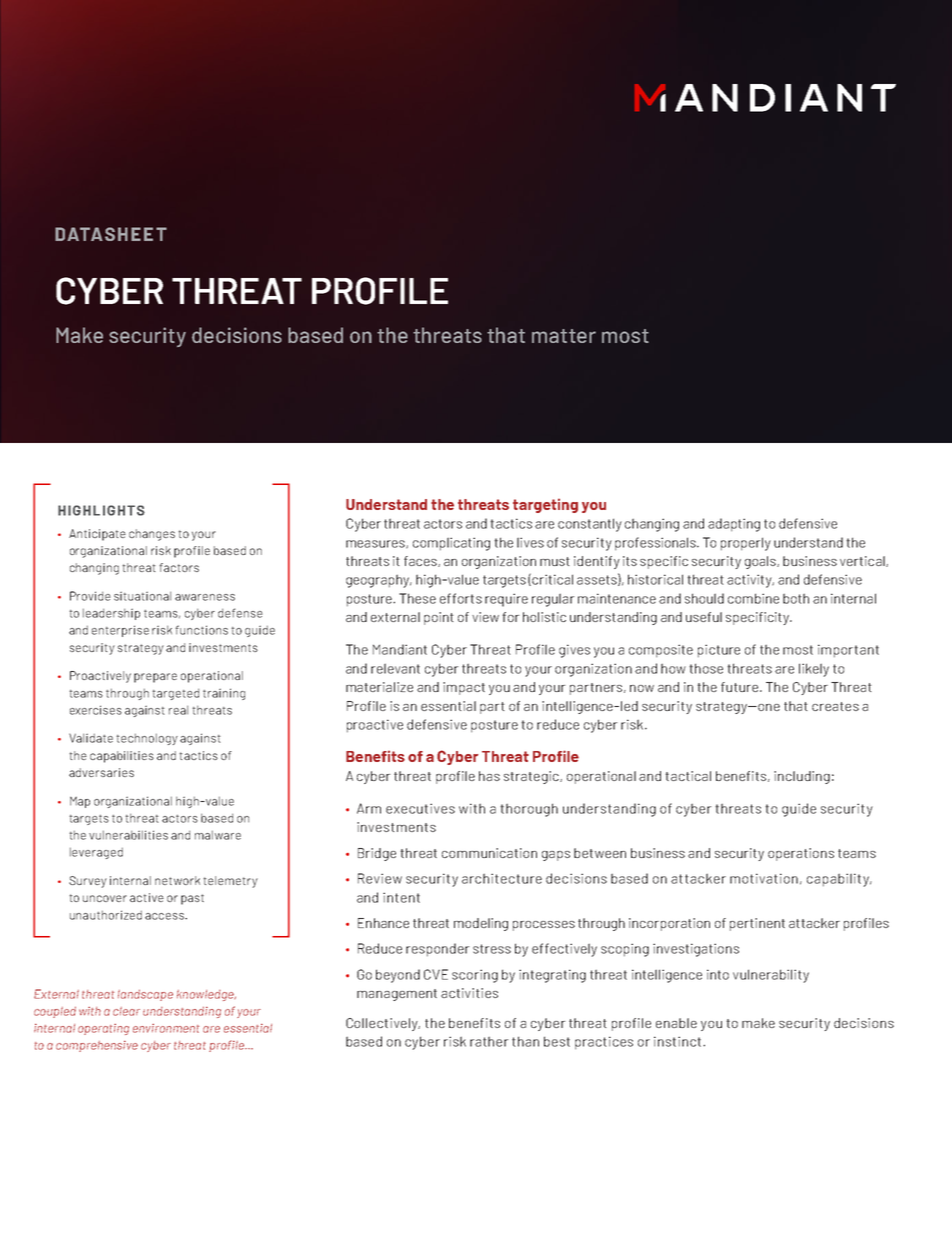 Image resolution: width=952 pixels, height=1233 pixels. Describe the element at coordinates (564, 336) in the screenshot. I see `matter` at that location.
